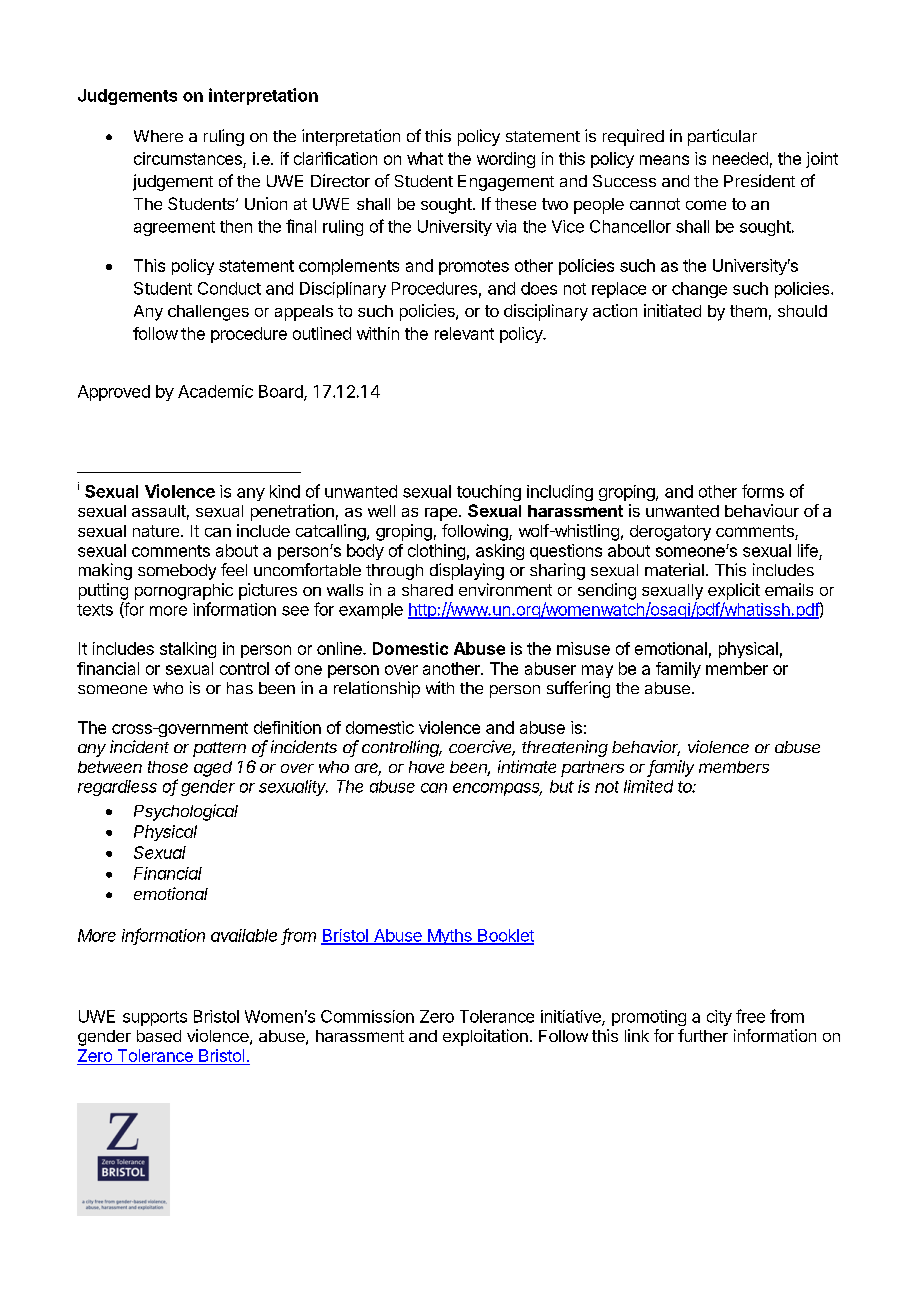 The height and width of the page is (1309, 924). Describe the element at coordinates (155, 1018) in the page. I see `supports` at that location.
